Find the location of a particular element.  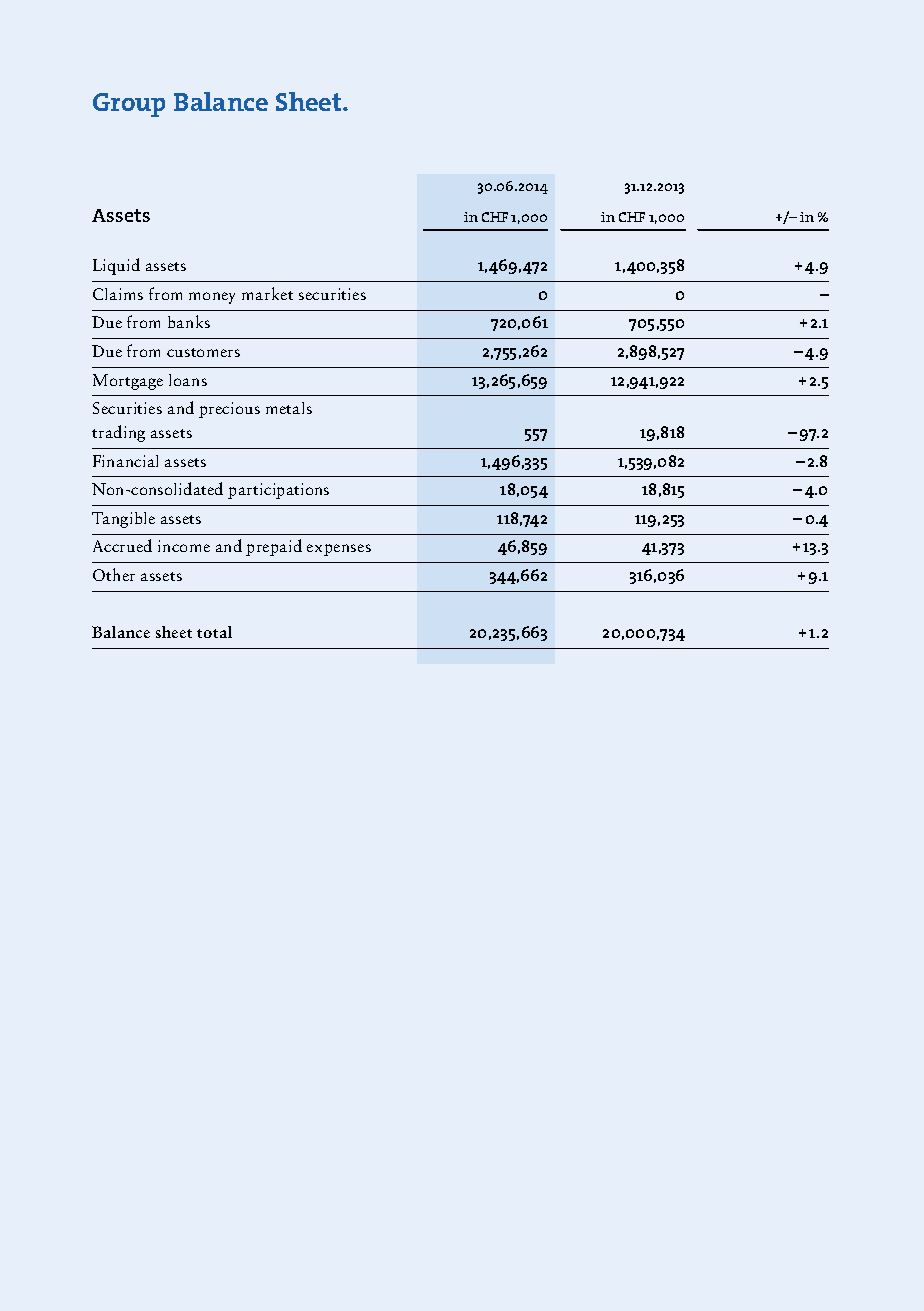

money is located at coordinates (212, 298).
